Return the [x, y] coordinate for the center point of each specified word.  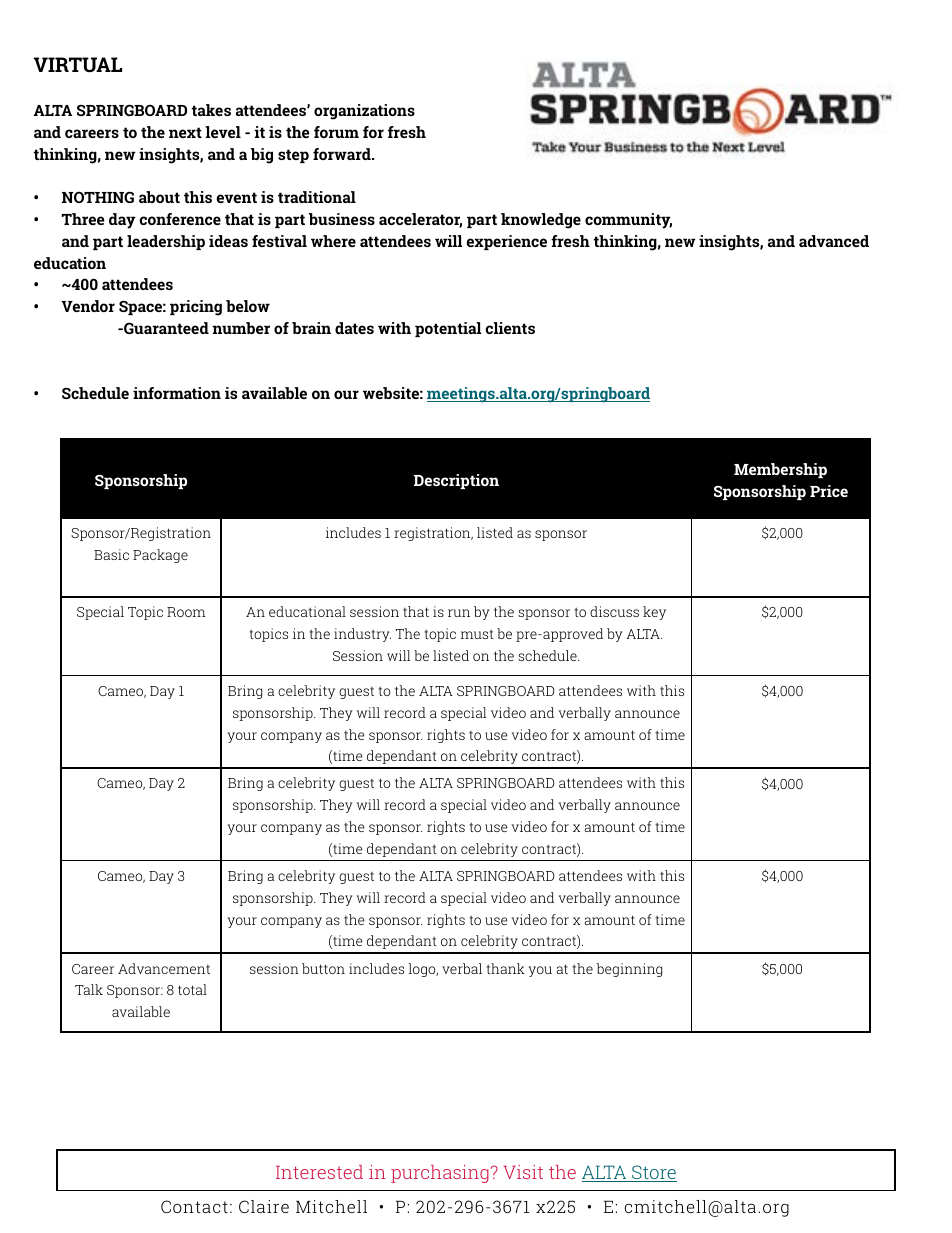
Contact [194, 1206]
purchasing [440, 1174]
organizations [364, 112]
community [628, 221]
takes [211, 110]
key [654, 613]
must [477, 634]
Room [186, 612]
